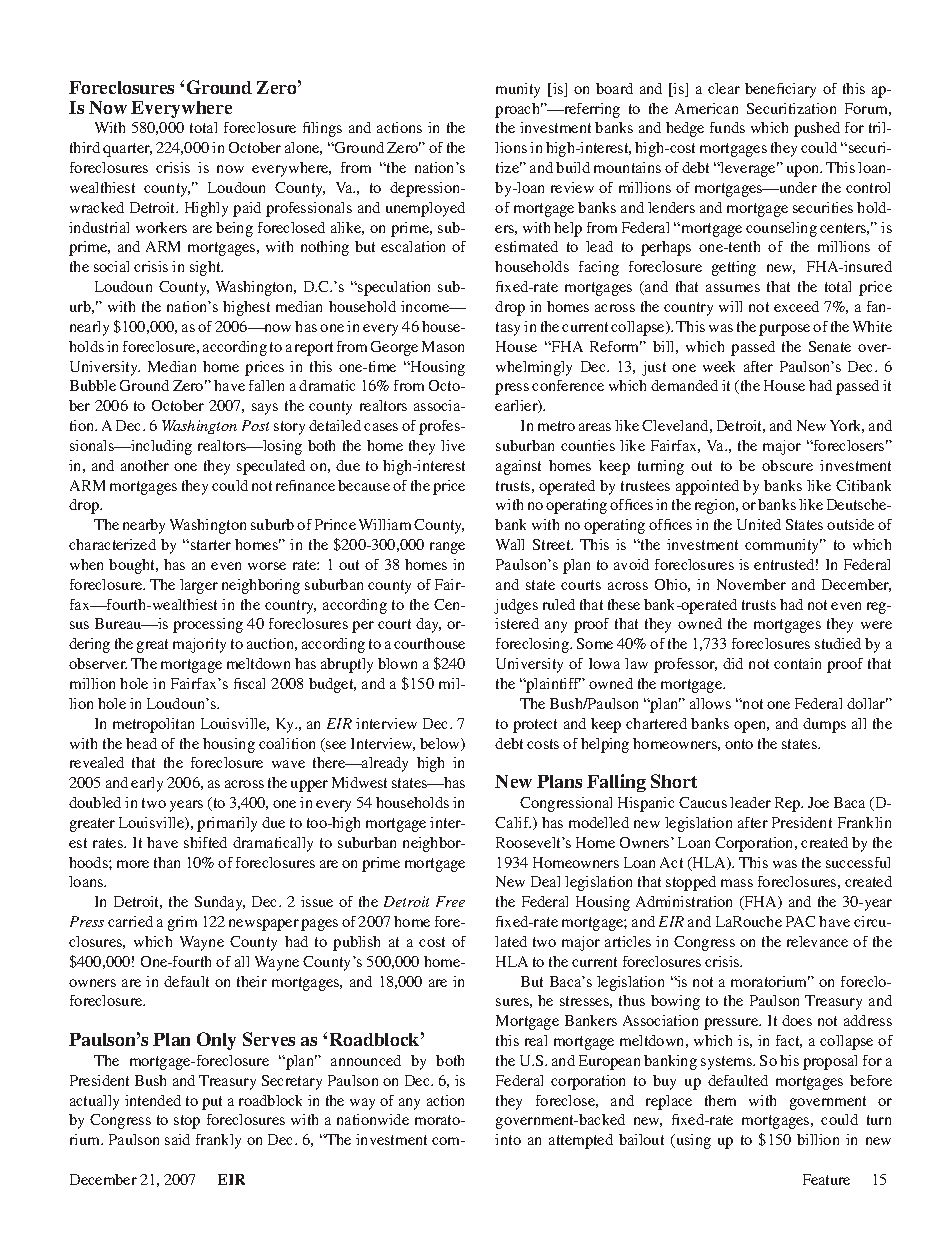 This page has height=1250, width=952. Describe the element at coordinates (797, 663) in the page. I see `contain` at that location.
